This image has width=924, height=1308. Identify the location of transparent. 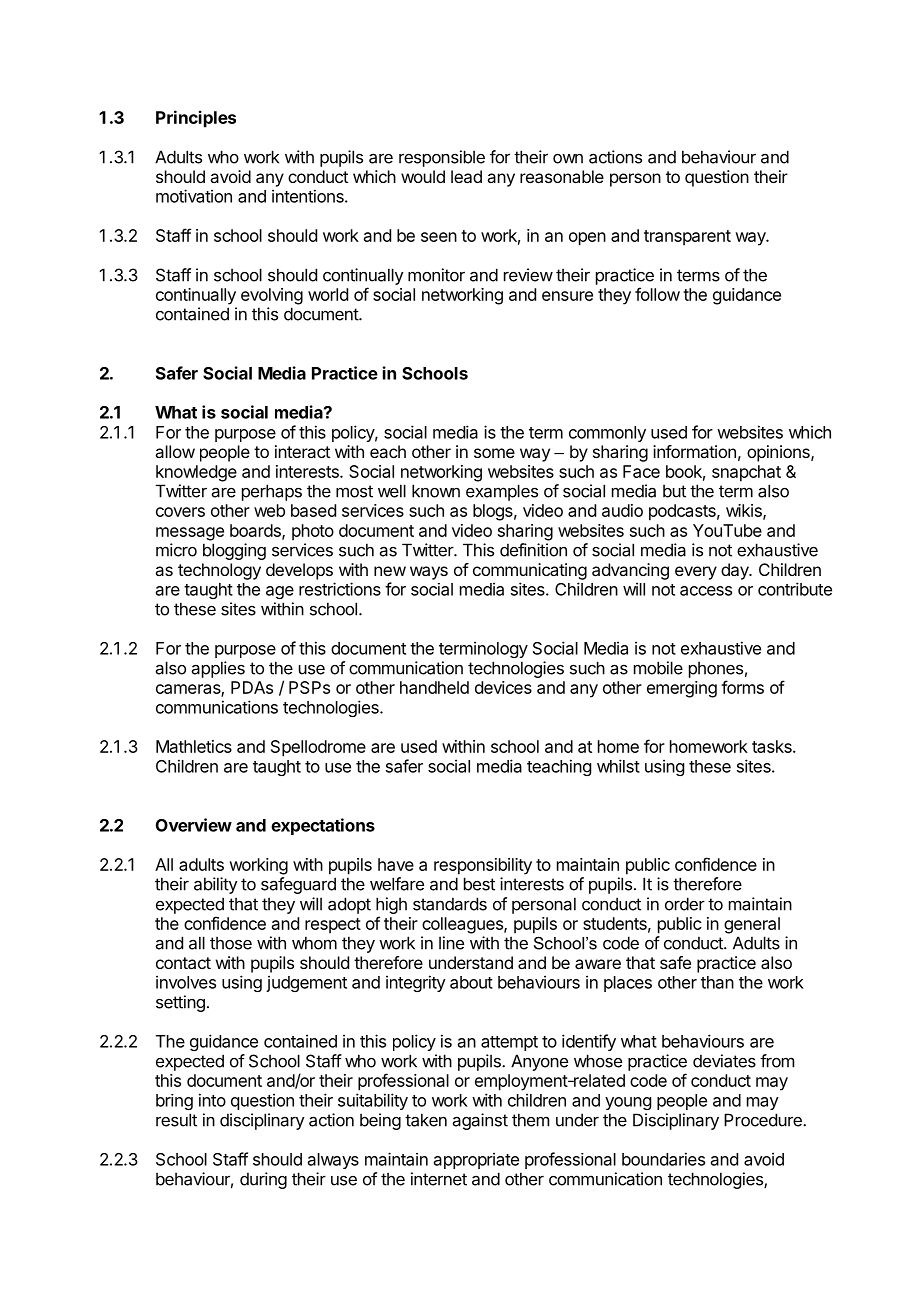
(687, 238).
